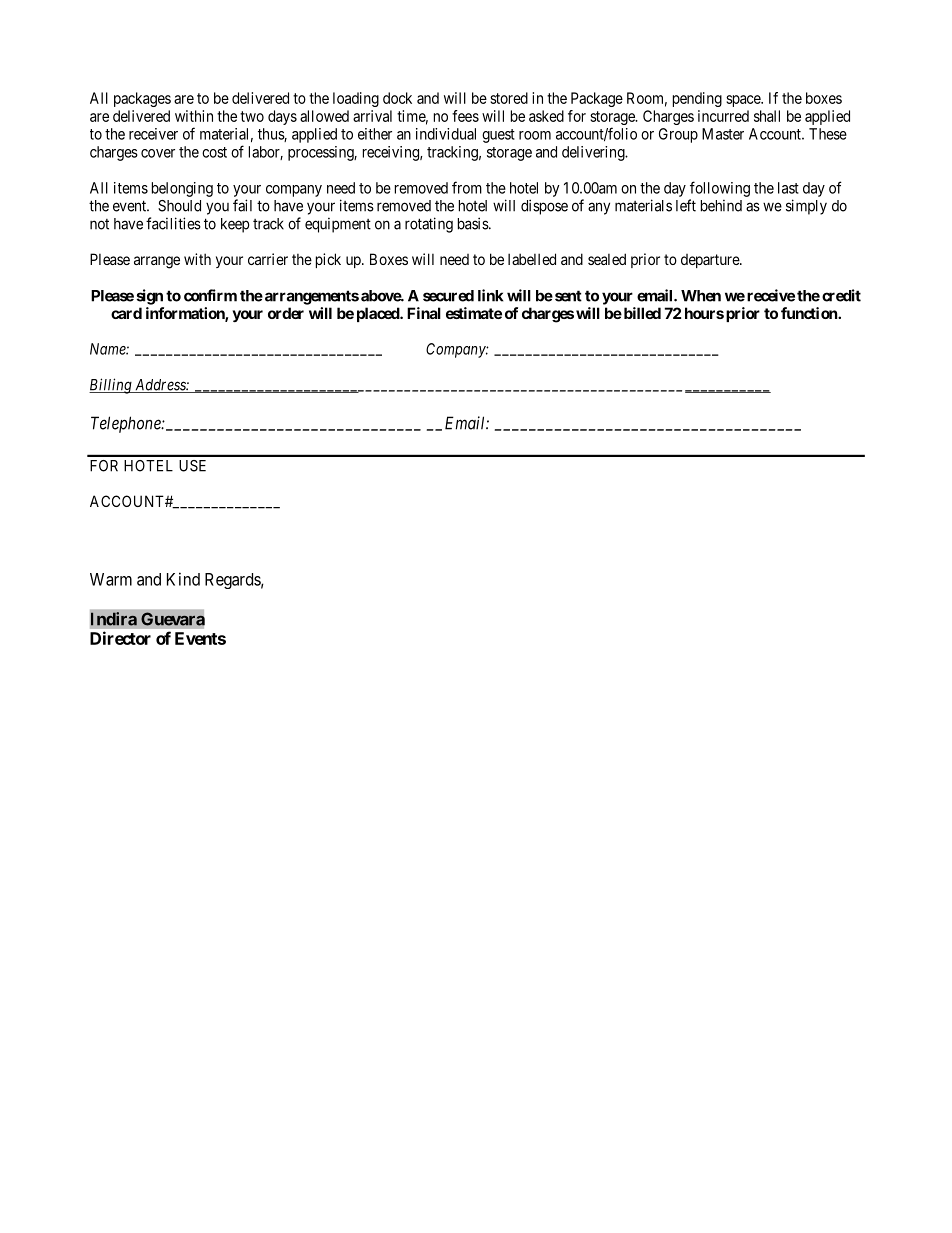  What do you see at coordinates (192, 466) in the screenshot?
I see `USE` at bounding box center [192, 466].
